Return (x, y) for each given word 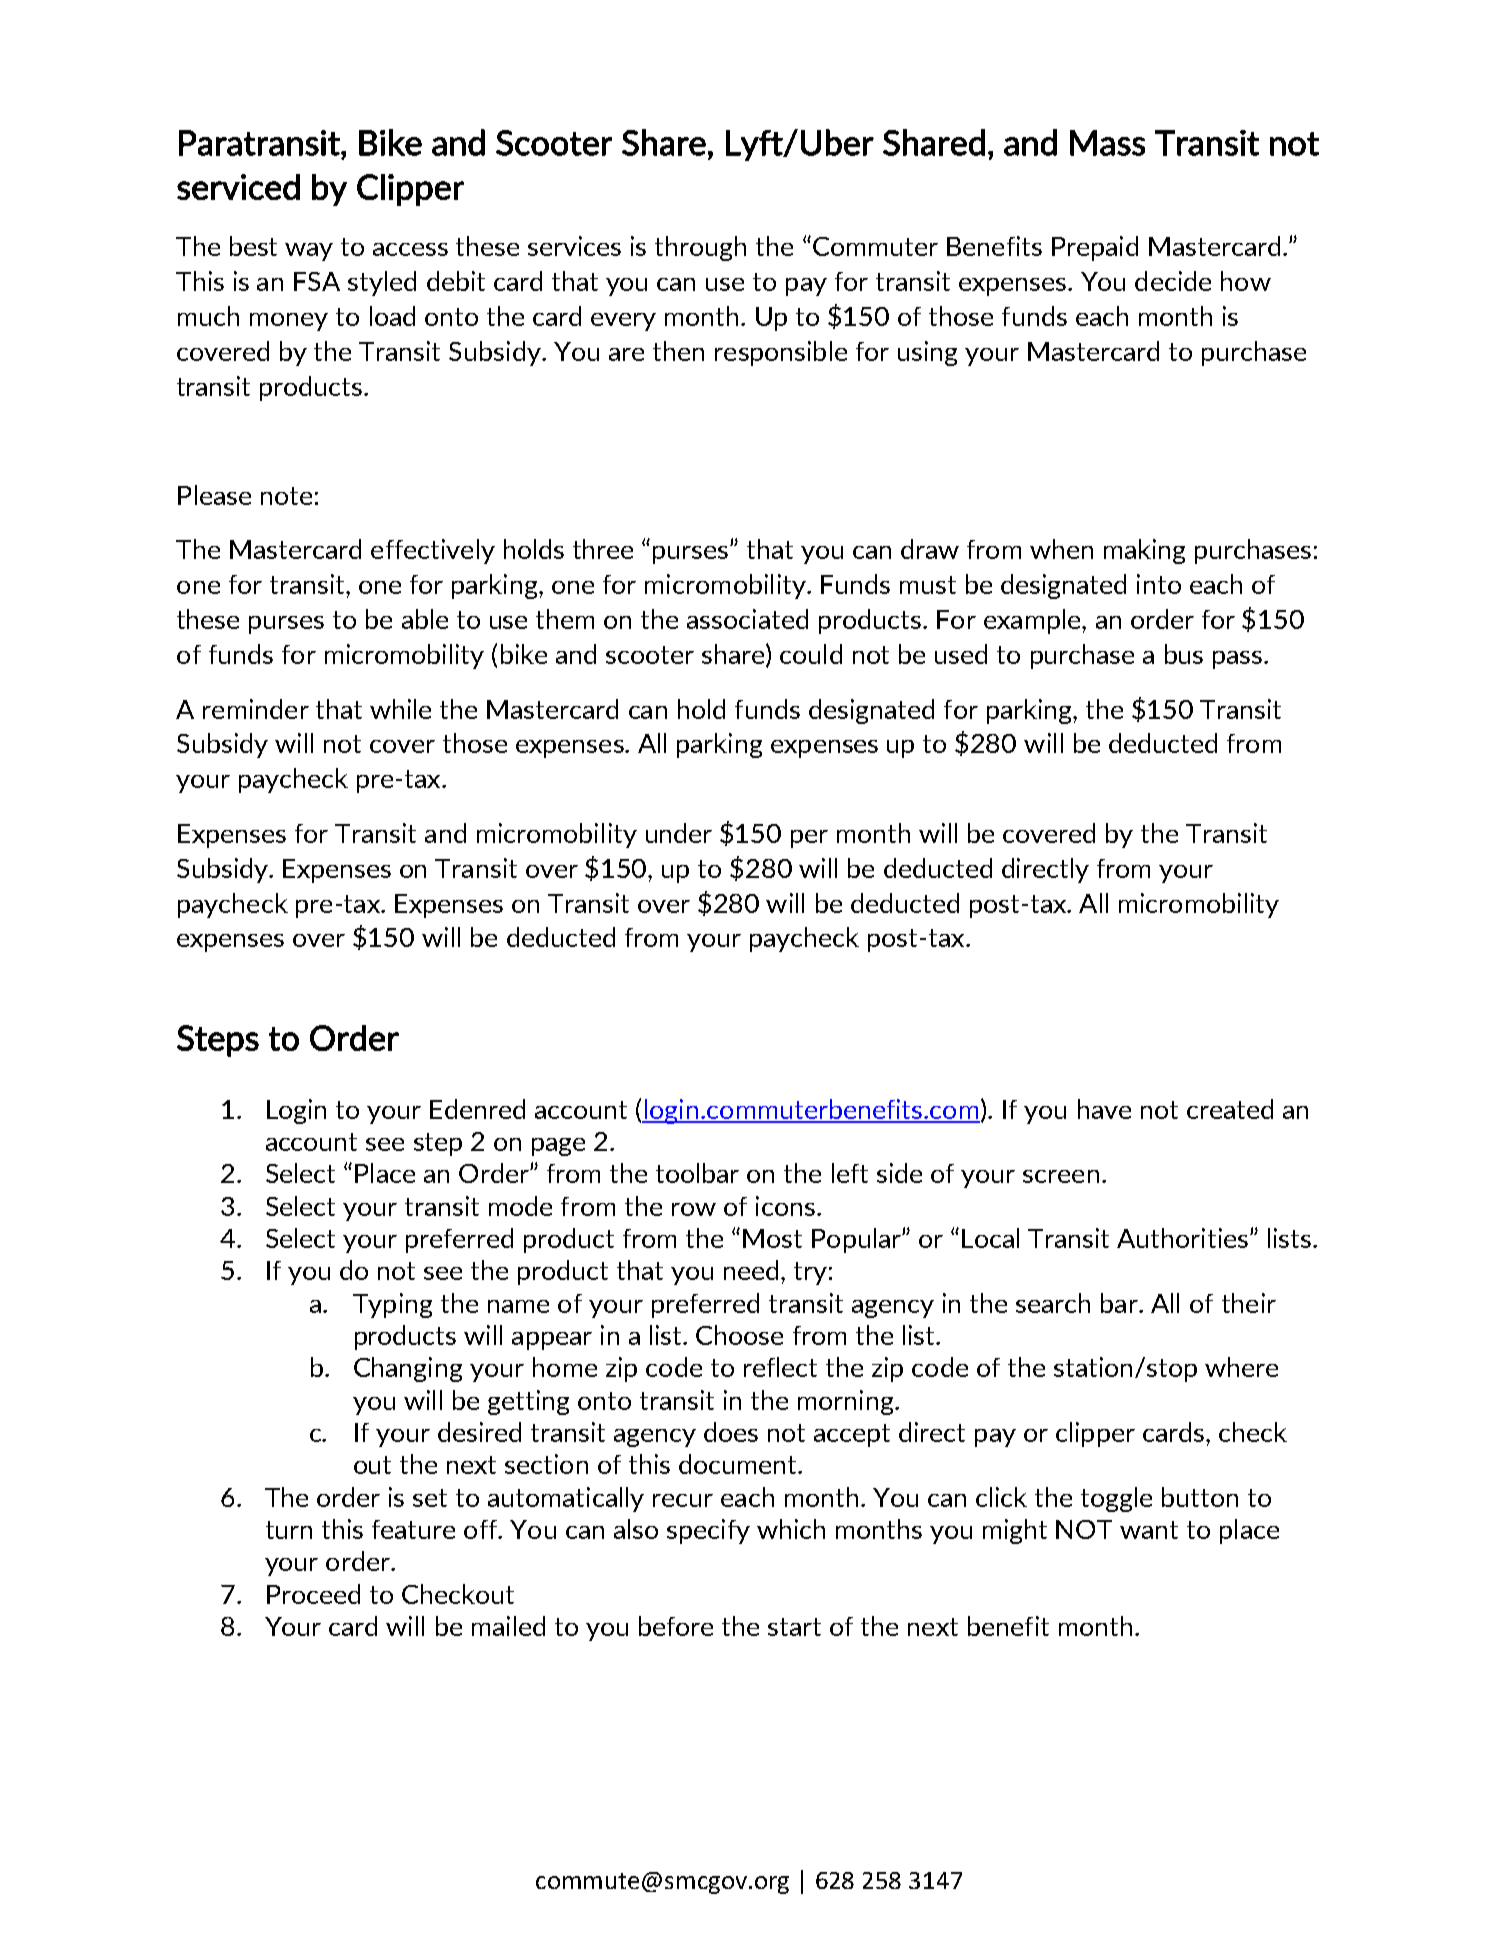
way (309, 252)
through (700, 248)
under (679, 833)
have (1104, 1109)
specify (708, 1531)
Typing (392, 1305)
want (1149, 1530)
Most (772, 1238)
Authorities (1182, 1238)
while (400, 709)
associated (747, 619)
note (286, 496)
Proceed (313, 1594)
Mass (1107, 143)
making (1144, 551)
